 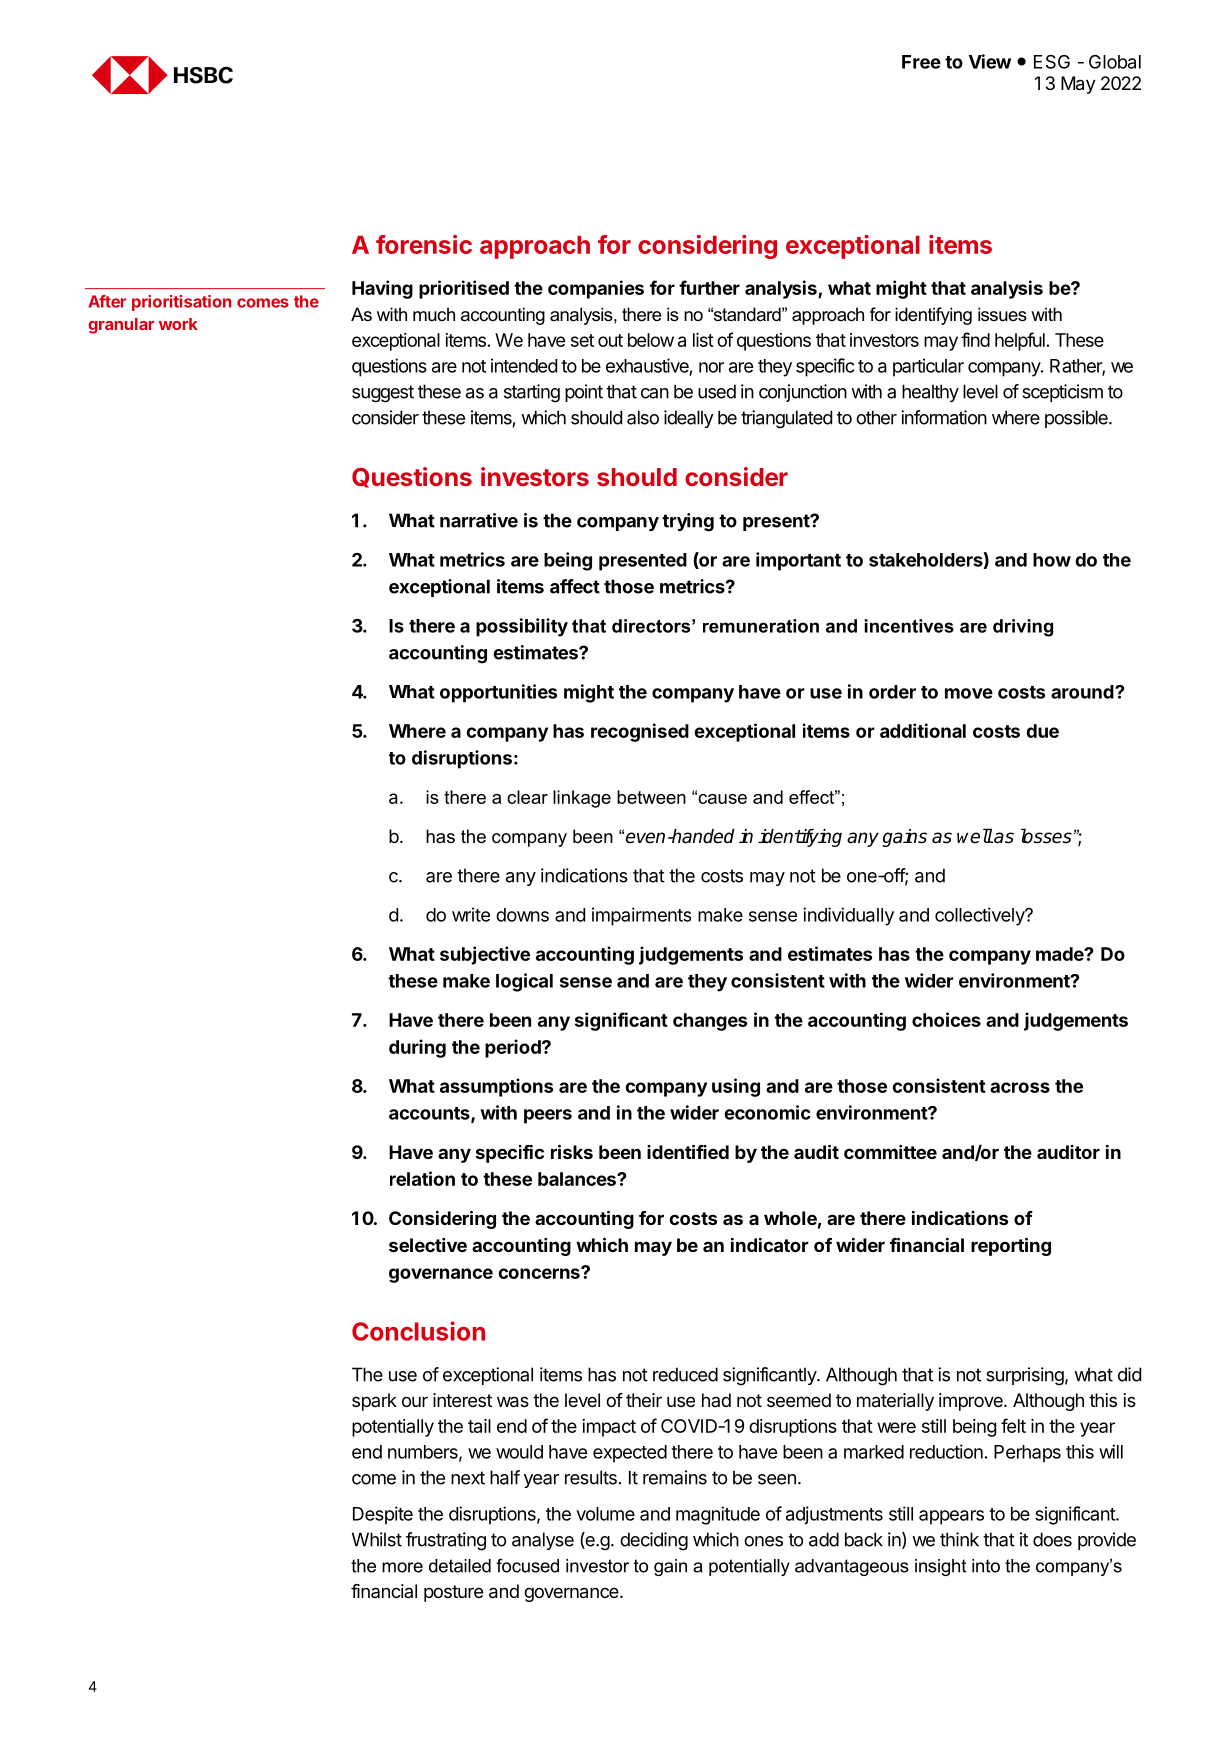 I want to click on View, so click(x=990, y=61).
